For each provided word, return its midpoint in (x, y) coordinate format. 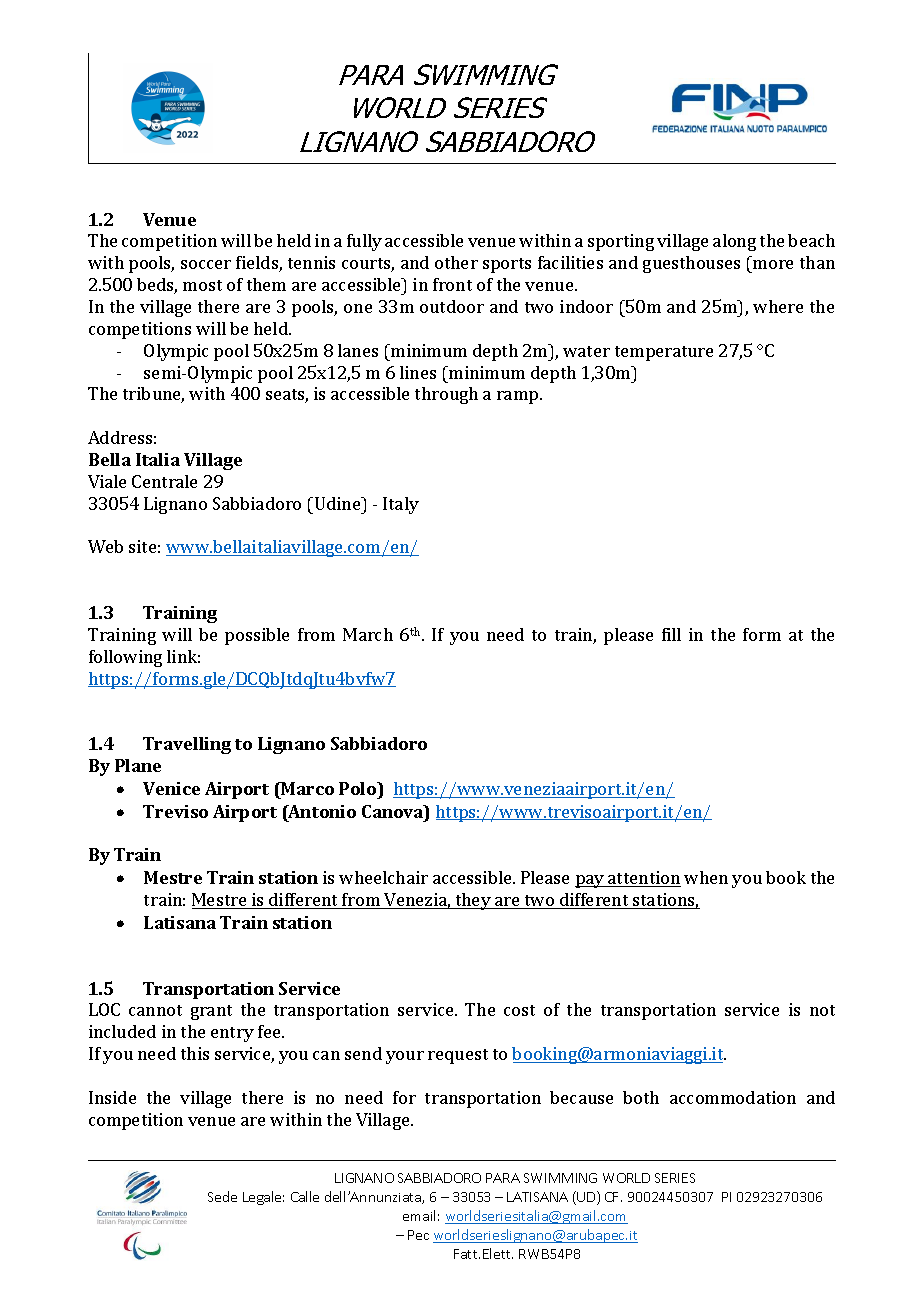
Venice (171, 788)
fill (671, 634)
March (368, 634)
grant (211, 1012)
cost (519, 1010)
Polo (359, 788)
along (734, 242)
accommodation (733, 1097)
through (446, 395)
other (456, 262)
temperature (664, 353)
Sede (222, 1196)
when (706, 877)
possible (257, 636)
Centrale (164, 481)
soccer (206, 264)
